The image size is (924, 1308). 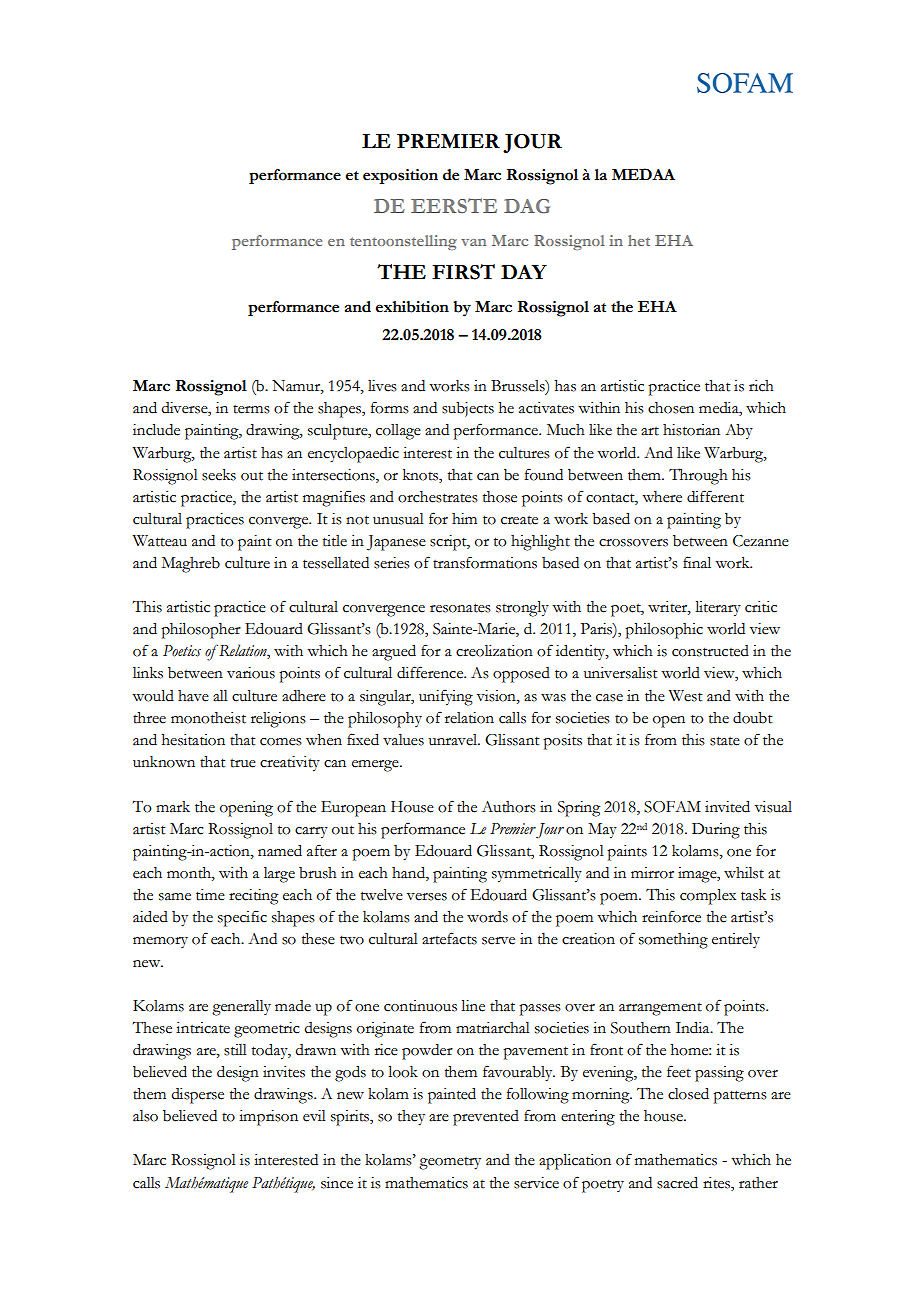 I want to click on het, so click(x=639, y=240).
